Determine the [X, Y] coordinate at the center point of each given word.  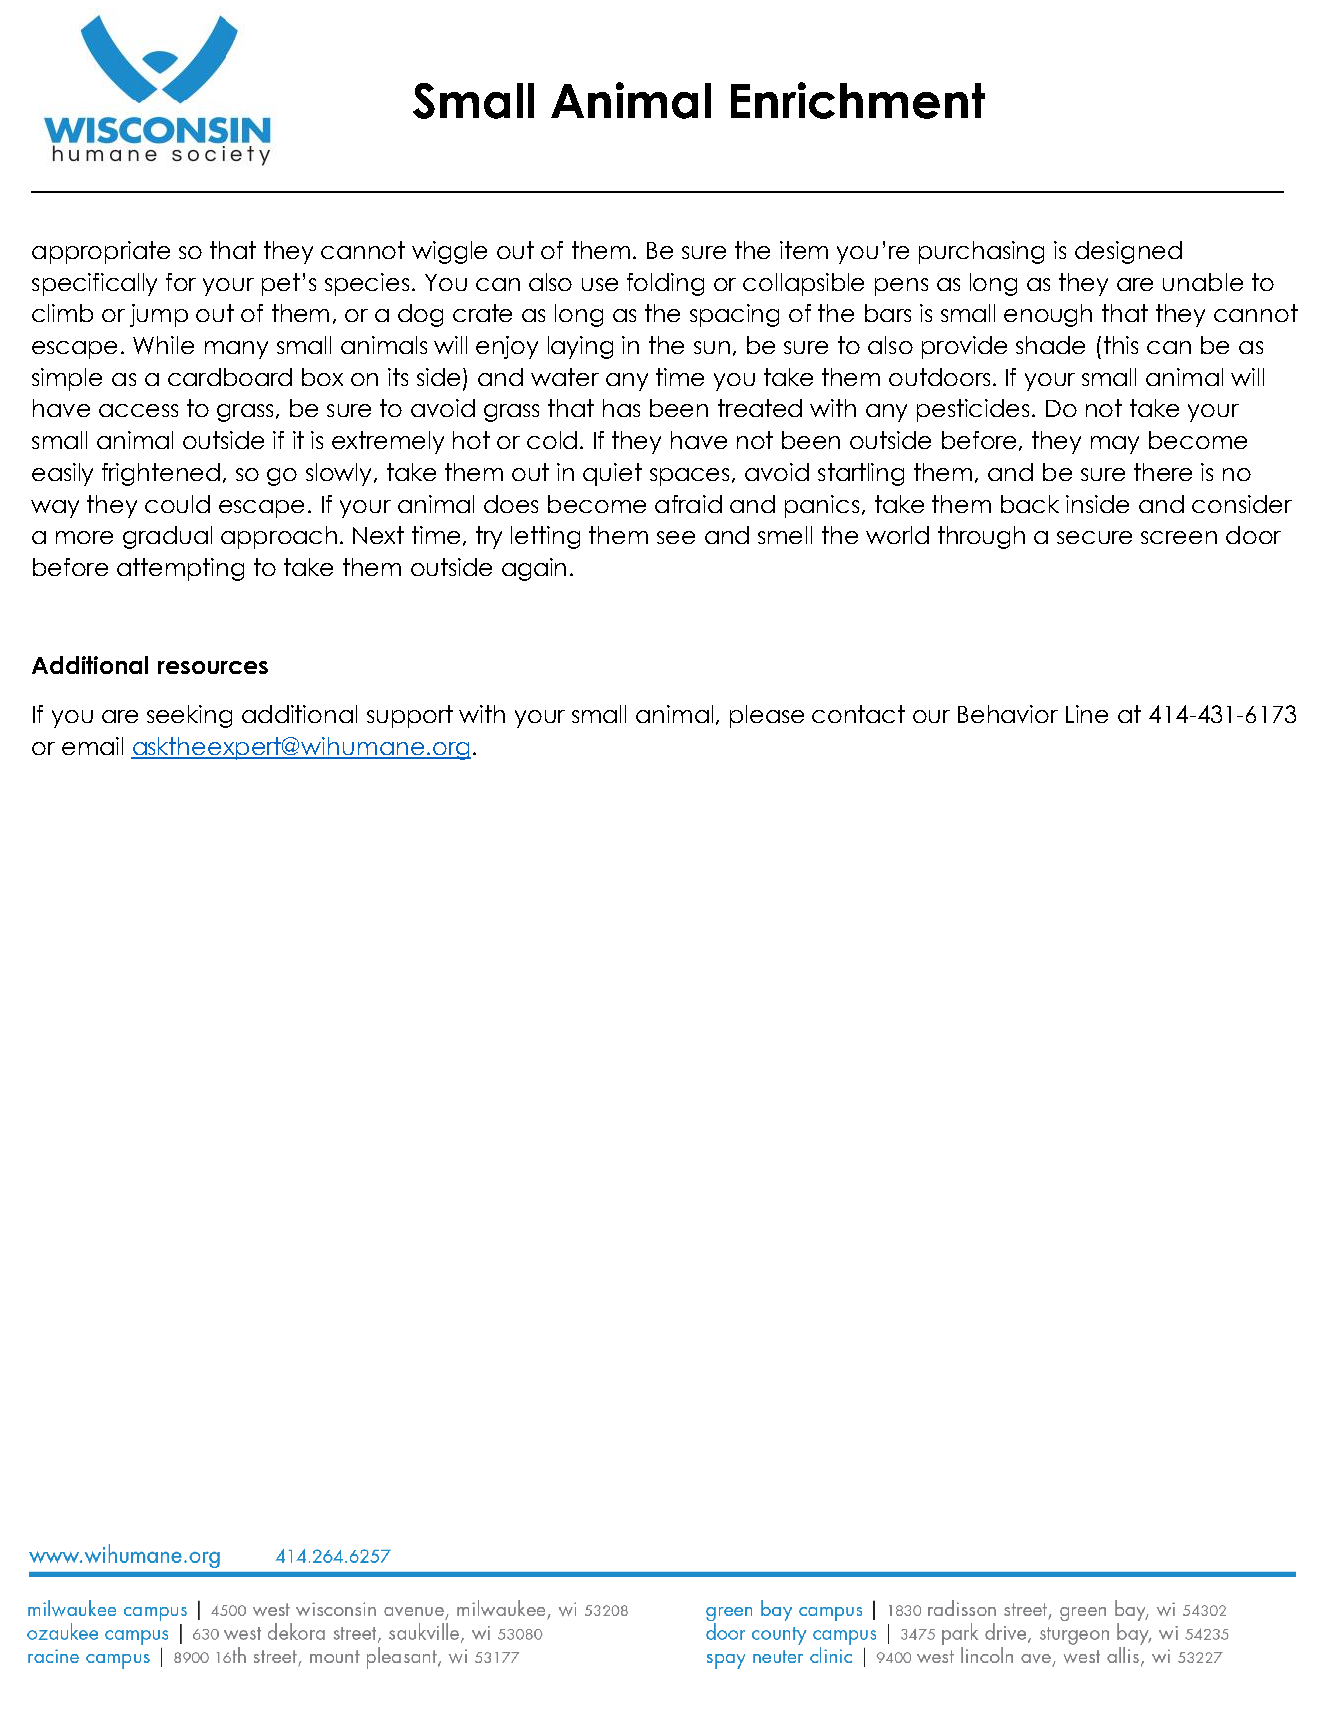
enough [1048, 315]
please [767, 716]
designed [1128, 252]
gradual [167, 537]
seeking [189, 716]
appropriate [101, 252]
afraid [688, 504]
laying [580, 347]
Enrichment [858, 100]
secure [1094, 537]
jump [159, 315]
